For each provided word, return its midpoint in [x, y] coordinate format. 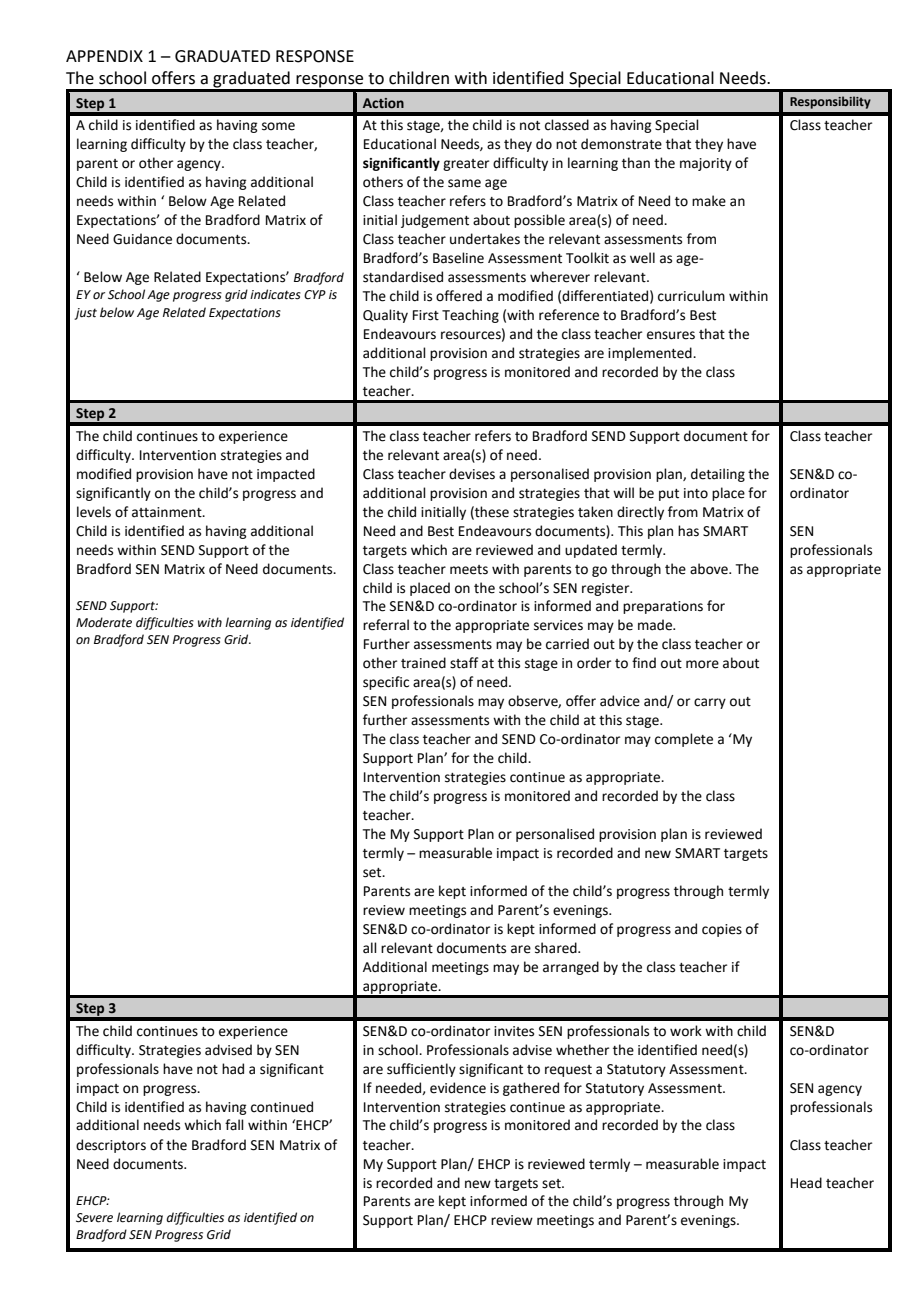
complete [684, 740]
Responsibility [830, 102]
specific [386, 683]
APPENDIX [104, 56]
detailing [718, 475]
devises [472, 474]
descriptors [111, 1146]
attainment [168, 512]
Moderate [104, 622]
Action [383, 103]
